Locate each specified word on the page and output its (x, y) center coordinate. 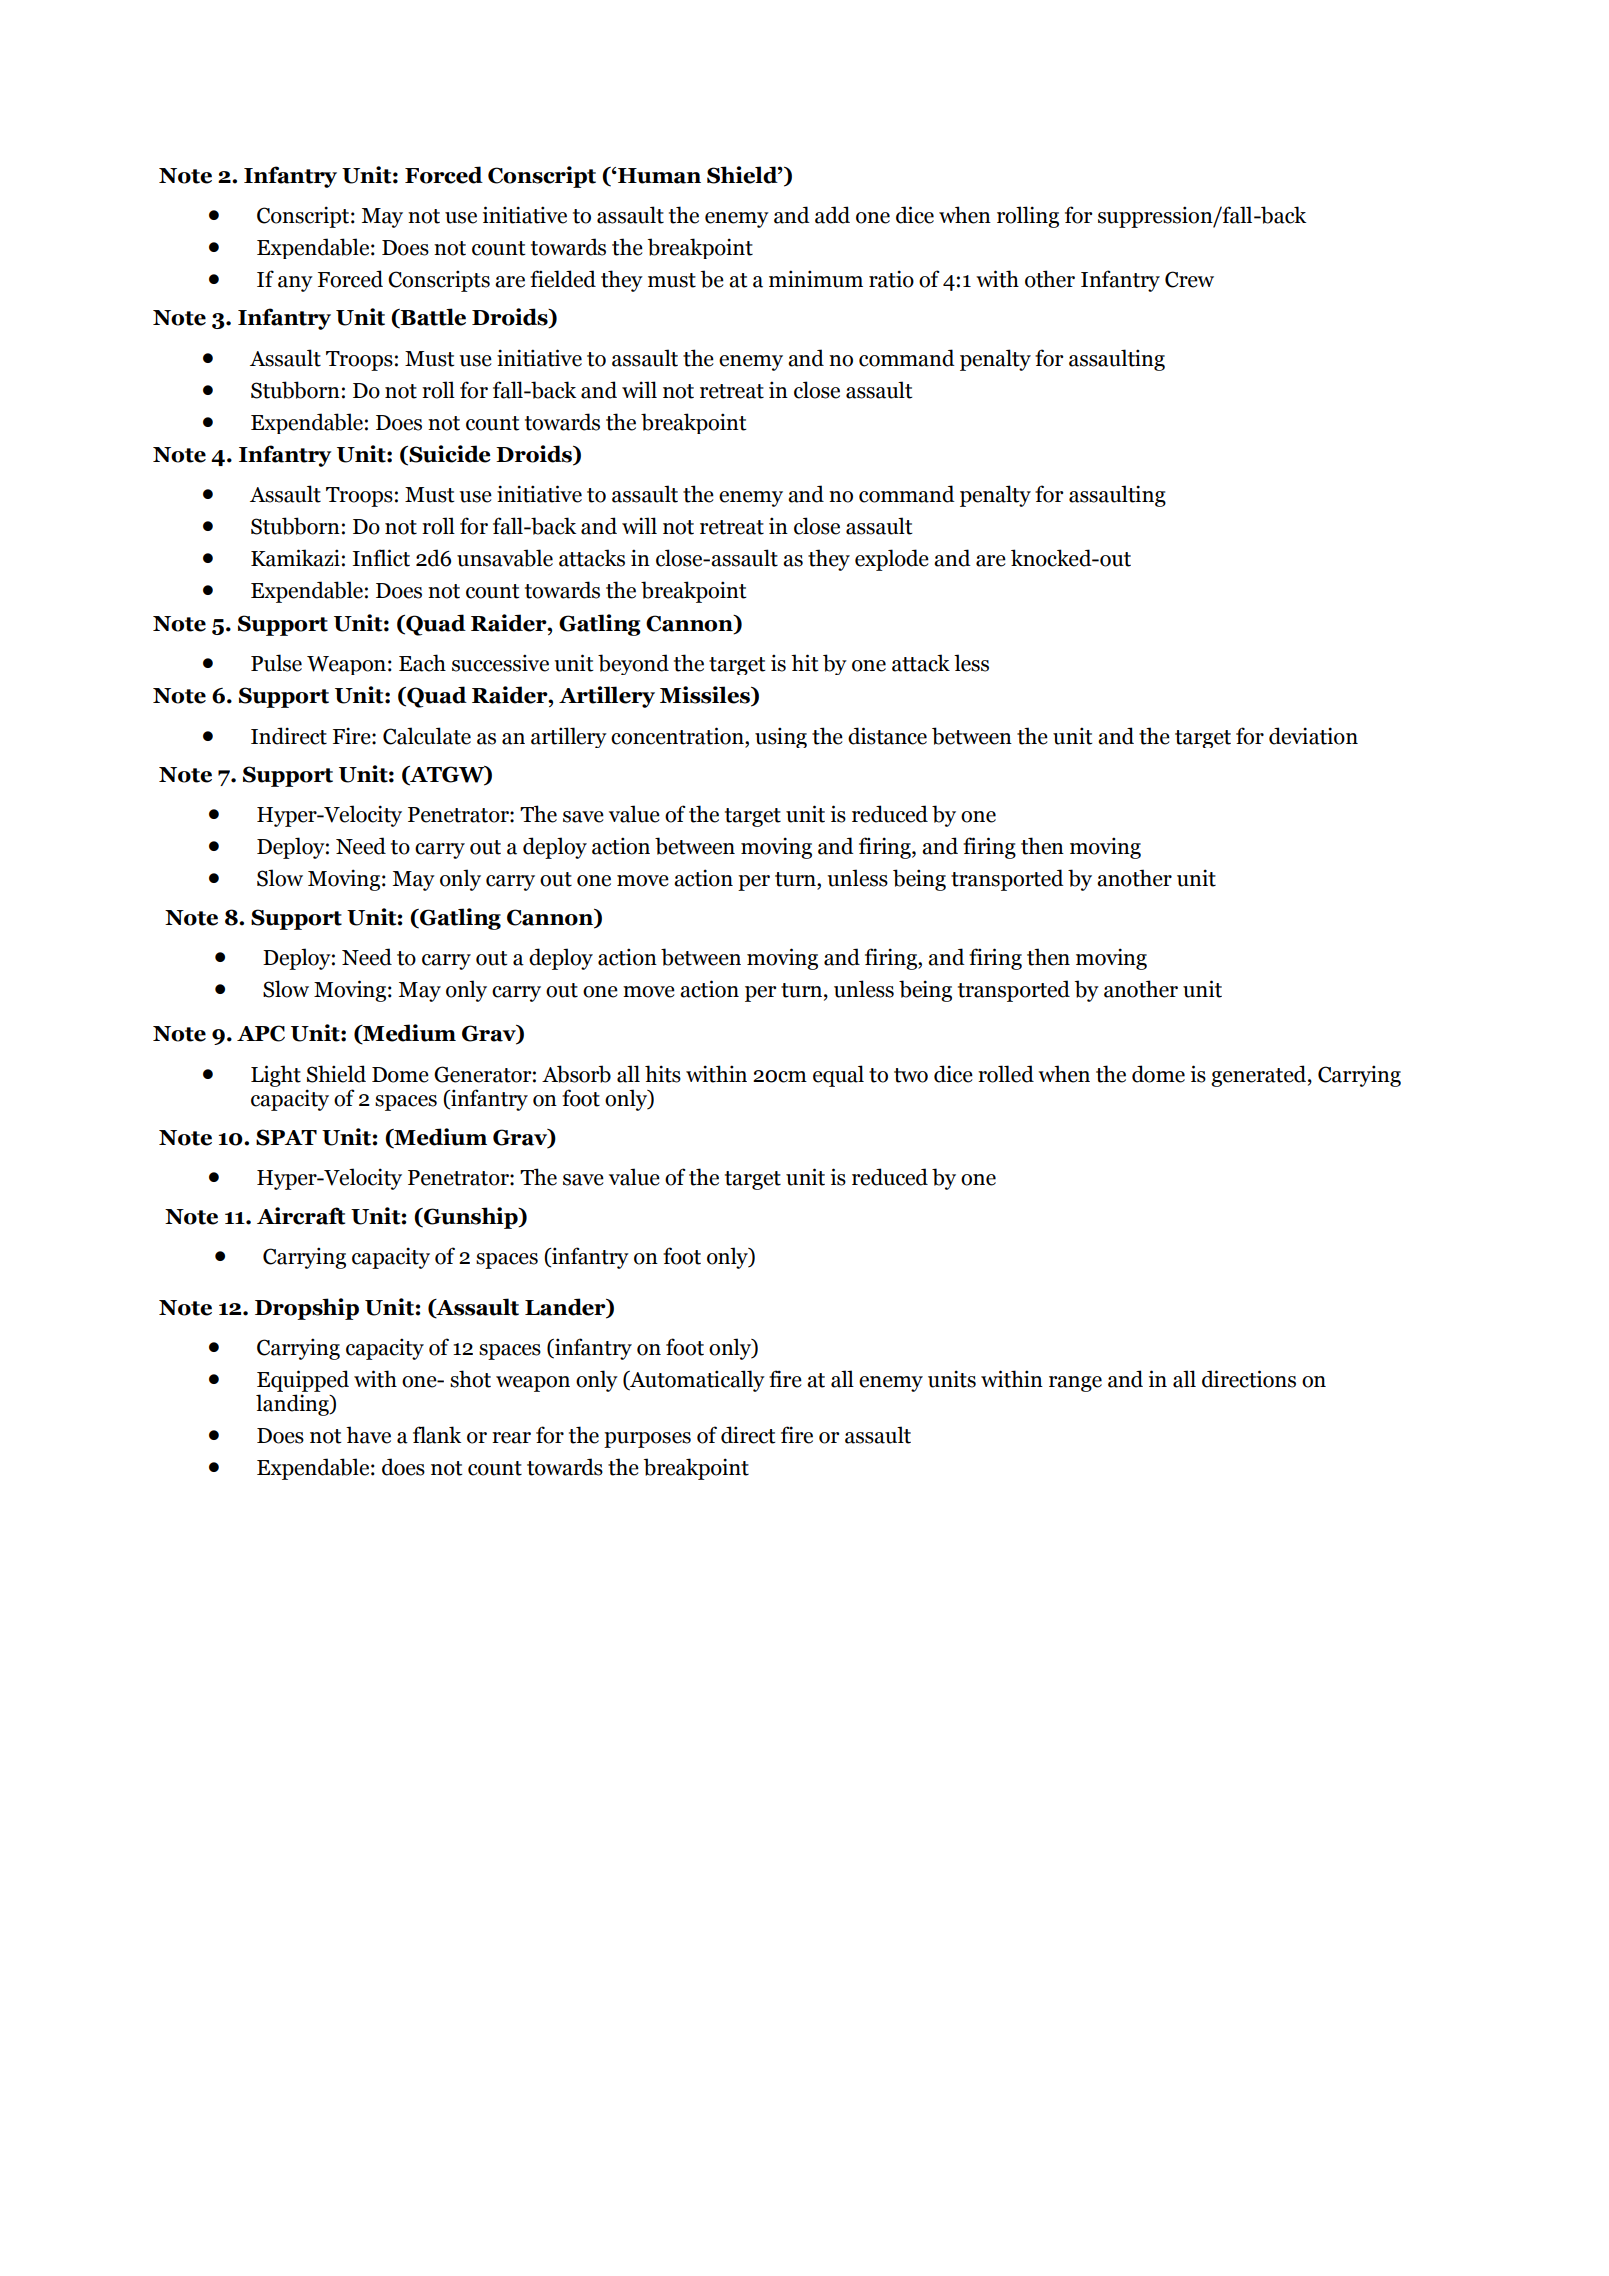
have (368, 1435)
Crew (1189, 279)
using (781, 737)
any (295, 284)
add (832, 215)
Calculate (427, 736)
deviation (1313, 736)
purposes (647, 1440)
